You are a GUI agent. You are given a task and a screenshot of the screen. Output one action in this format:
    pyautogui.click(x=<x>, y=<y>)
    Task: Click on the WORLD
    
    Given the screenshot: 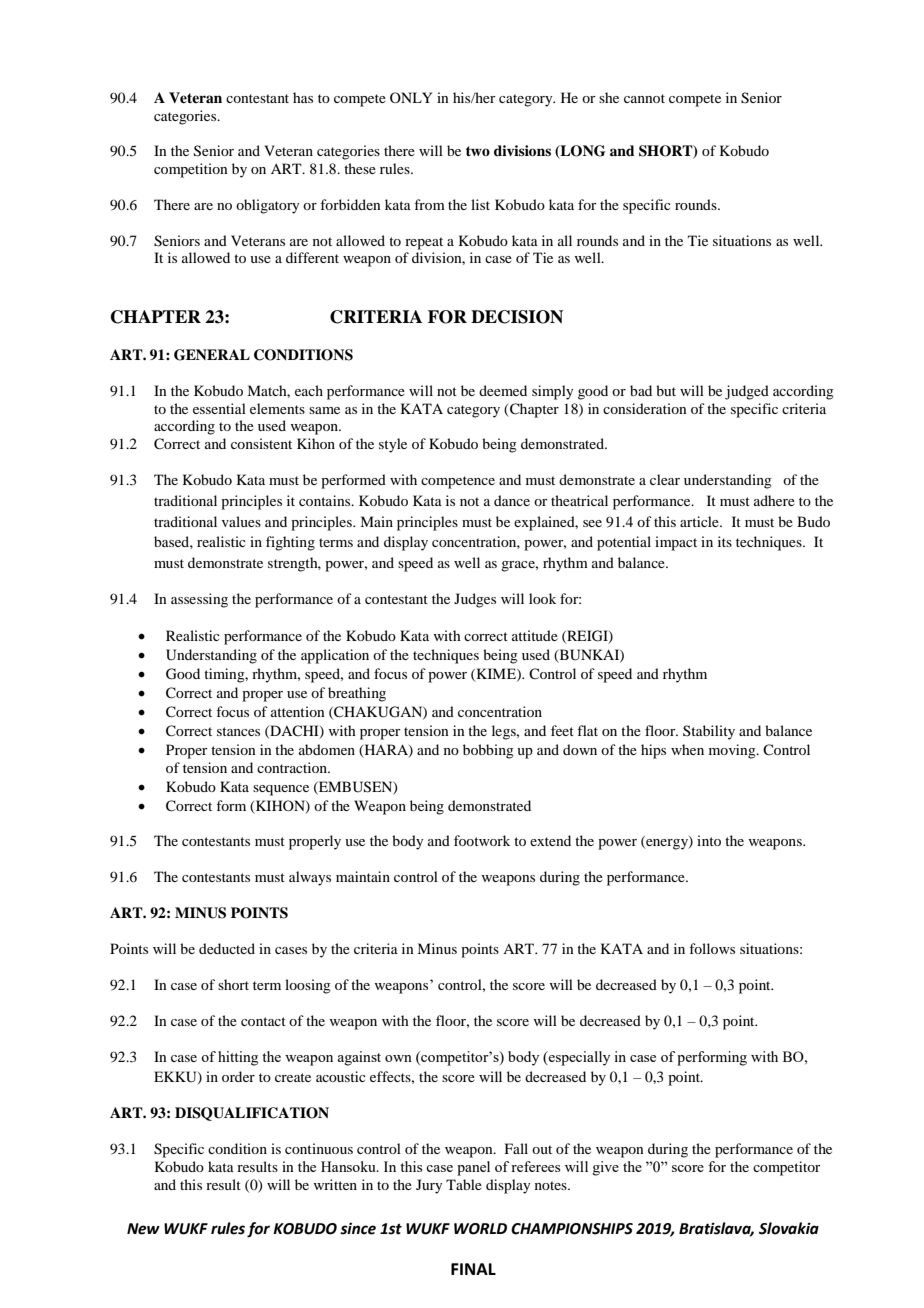 What is the action you would take?
    pyautogui.click(x=480, y=1229)
